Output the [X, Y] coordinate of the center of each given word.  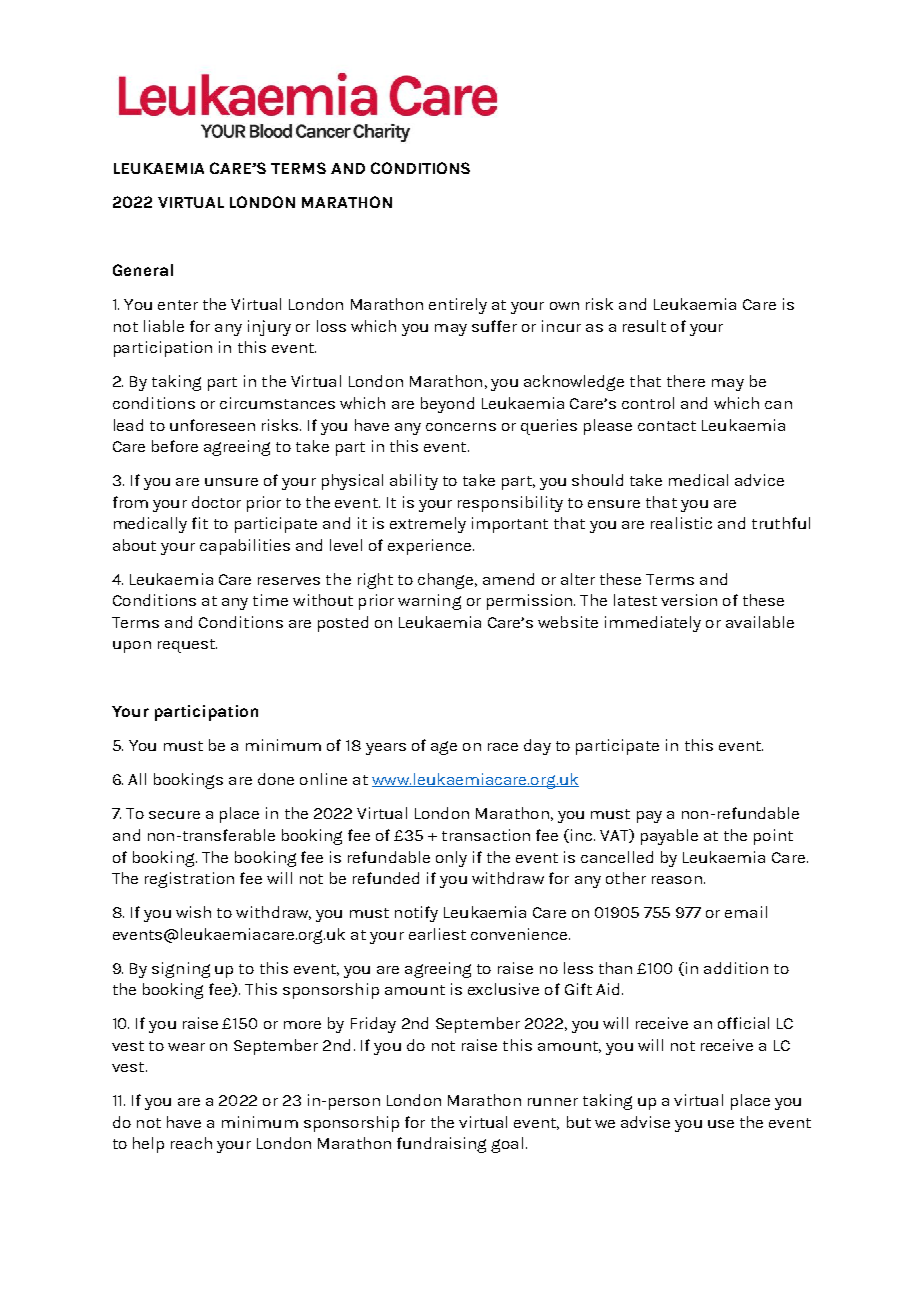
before [175, 446]
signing [181, 970]
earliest [437, 934]
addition [736, 968]
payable [669, 837]
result [644, 326]
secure [174, 815]
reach [191, 1143]
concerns [461, 427]
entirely [458, 306]
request [187, 646]
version [689, 600]
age [444, 748]
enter [178, 305]
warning [429, 602]
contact [667, 426]
